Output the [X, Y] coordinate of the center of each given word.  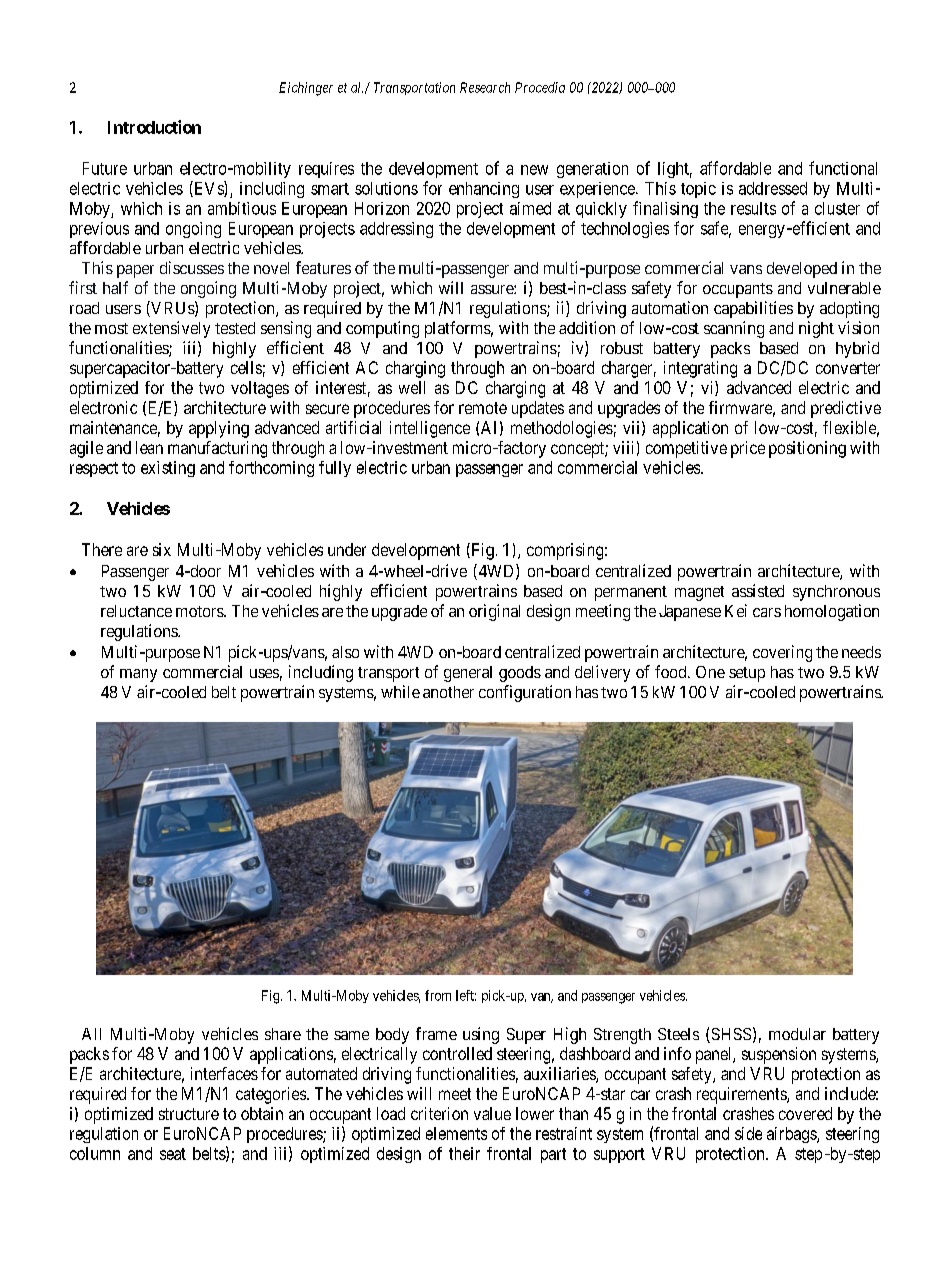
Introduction [154, 127]
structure [189, 1114]
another [448, 692]
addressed [773, 188]
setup [747, 674]
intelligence [430, 429]
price [748, 449]
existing [168, 469]
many [138, 675]
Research [485, 87]
